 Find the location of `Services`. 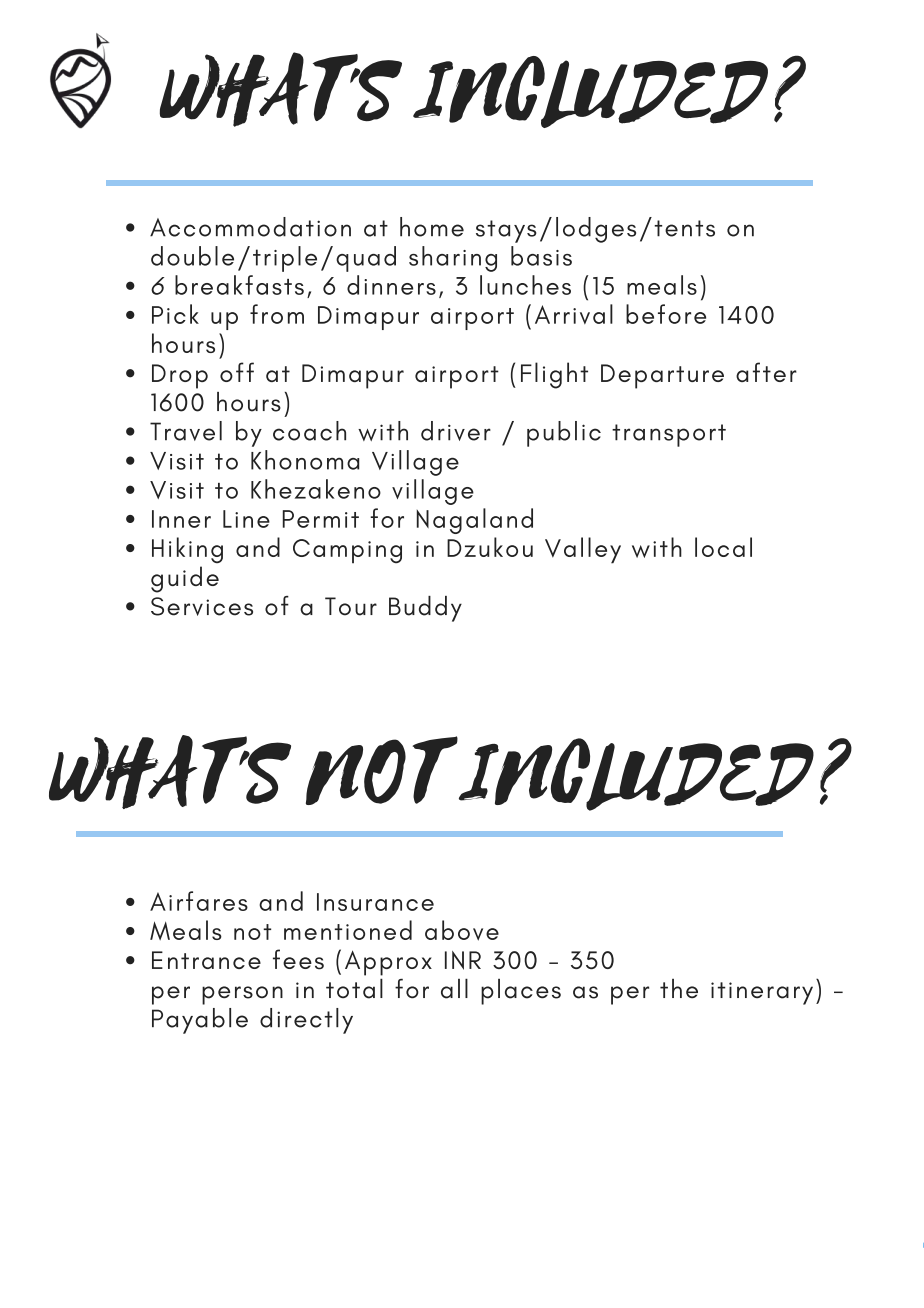

Services is located at coordinates (202, 606).
